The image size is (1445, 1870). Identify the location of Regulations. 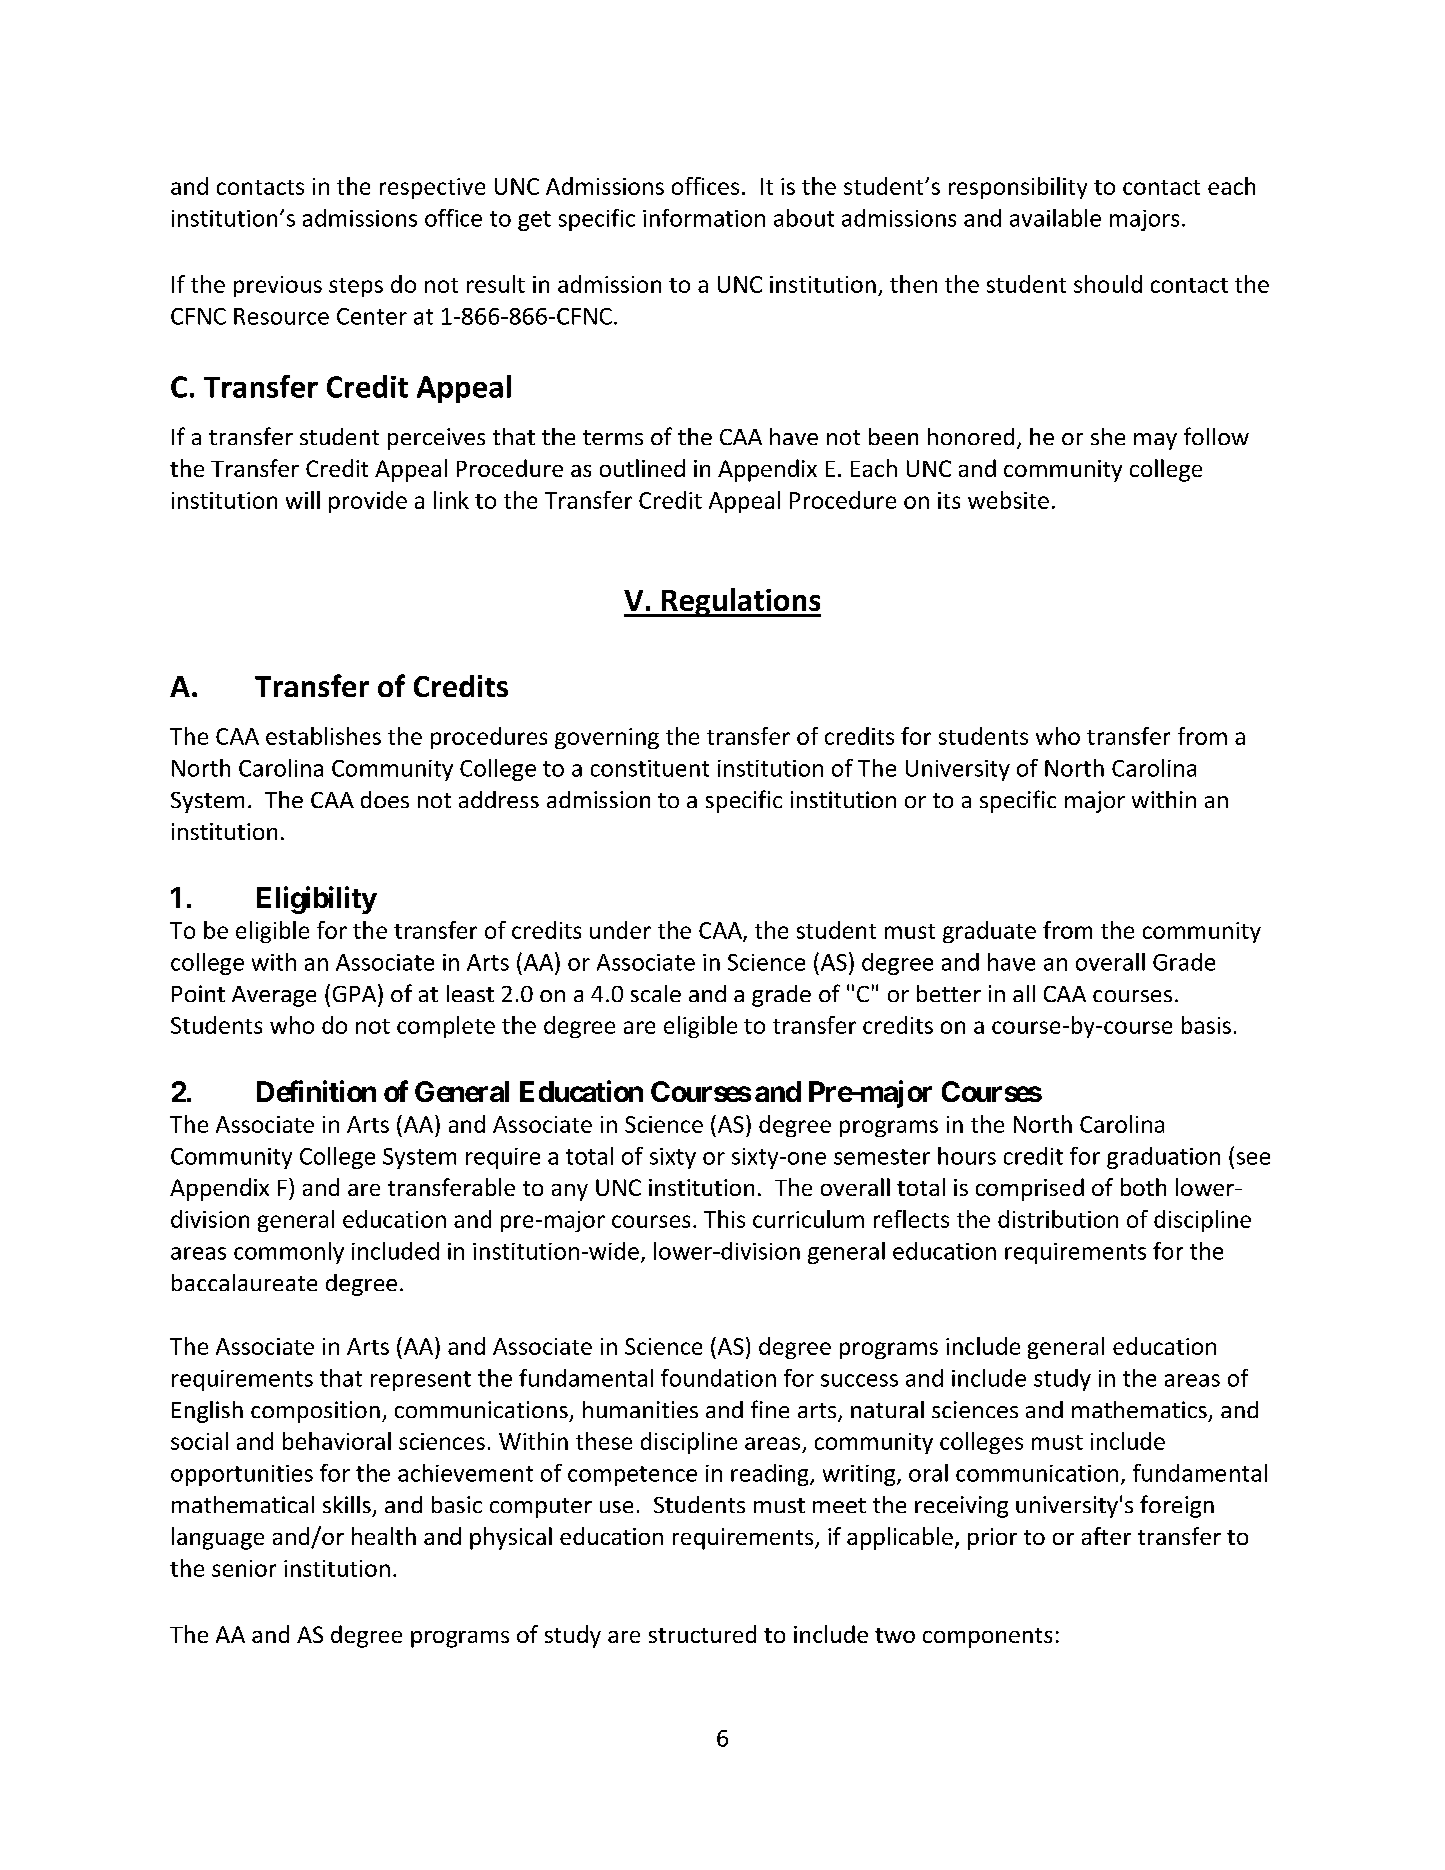
(740, 602).
